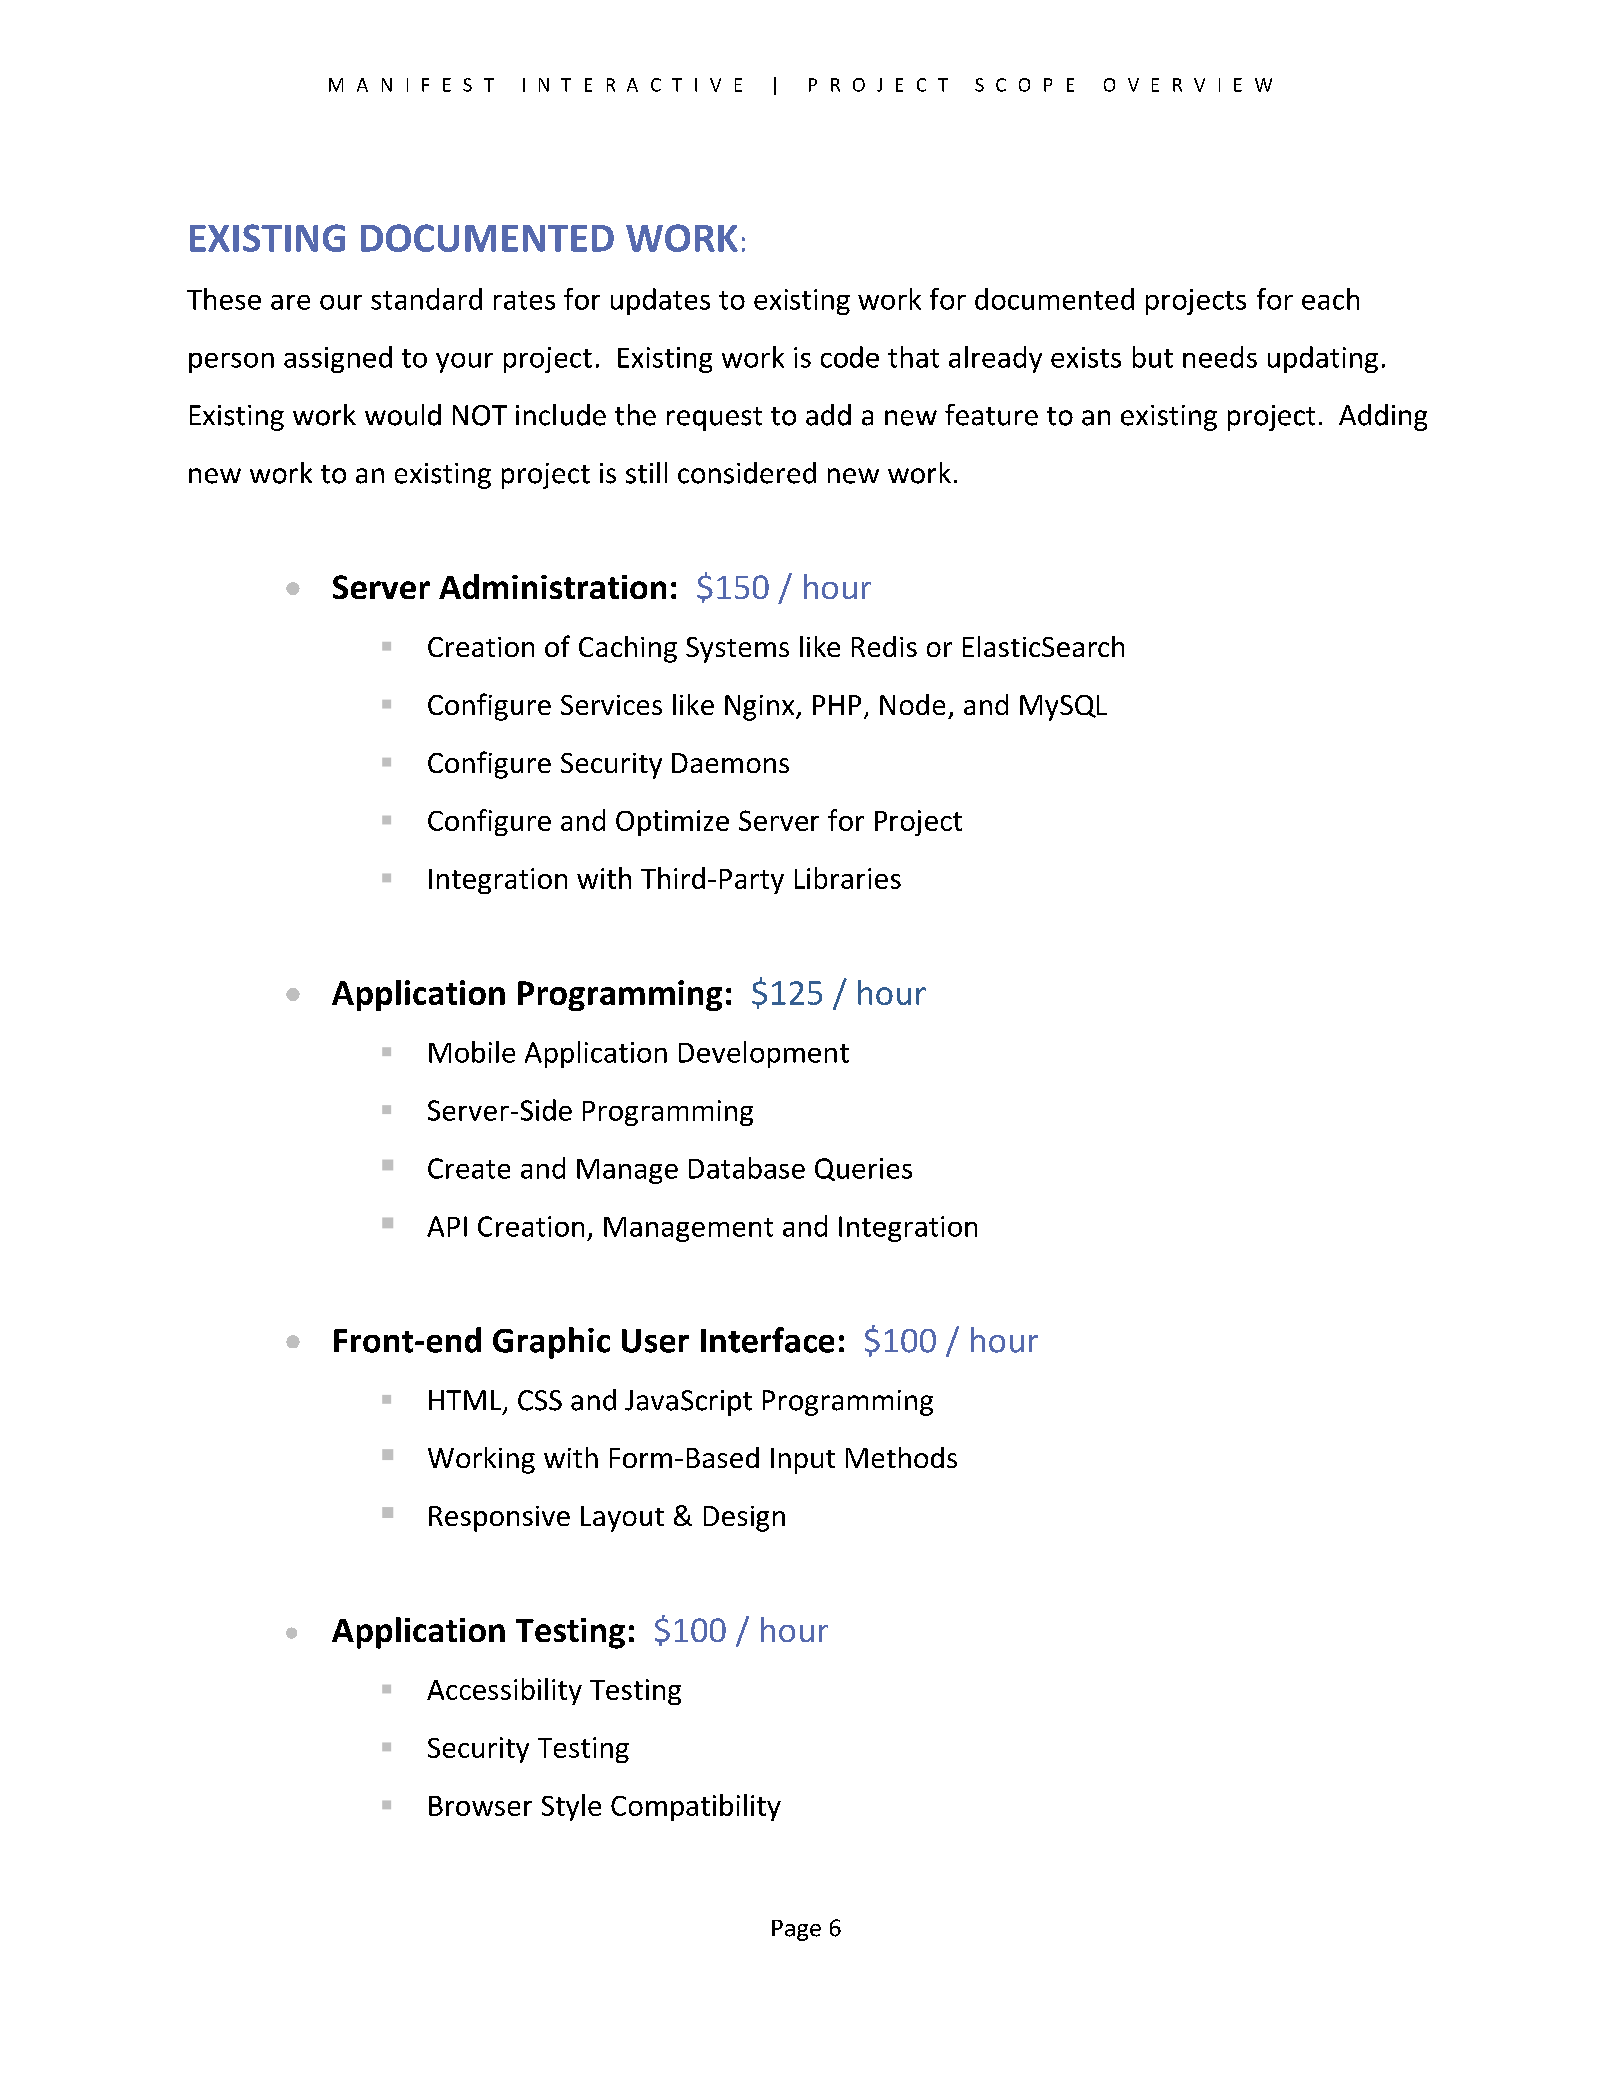 The image size is (1611, 2085). I want to click on Browser, so click(480, 1806).
